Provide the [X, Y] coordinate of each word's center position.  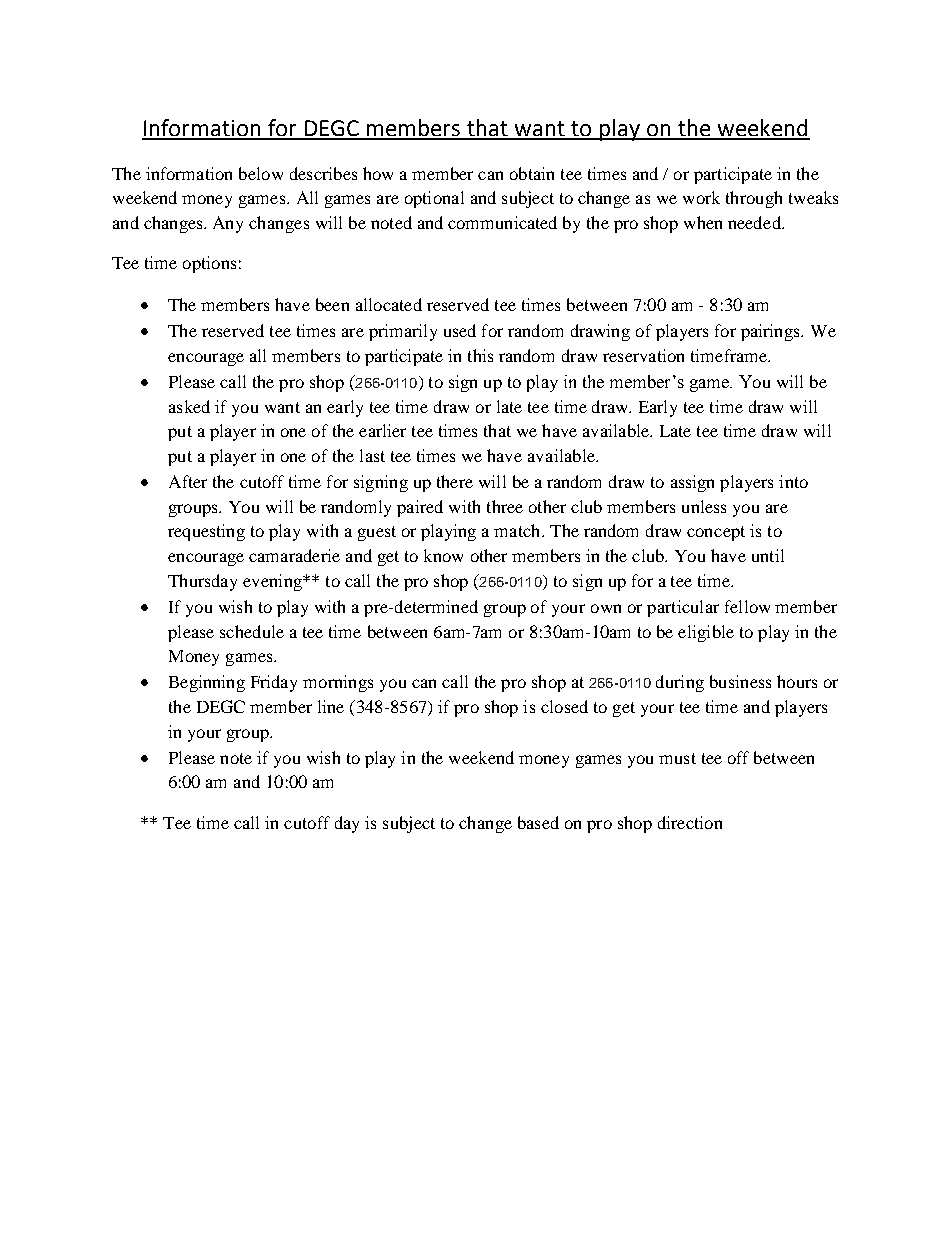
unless [704, 506]
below [261, 173]
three [505, 506]
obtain [532, 173]
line [331, 706]
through [754, 199]
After [188, 481]
